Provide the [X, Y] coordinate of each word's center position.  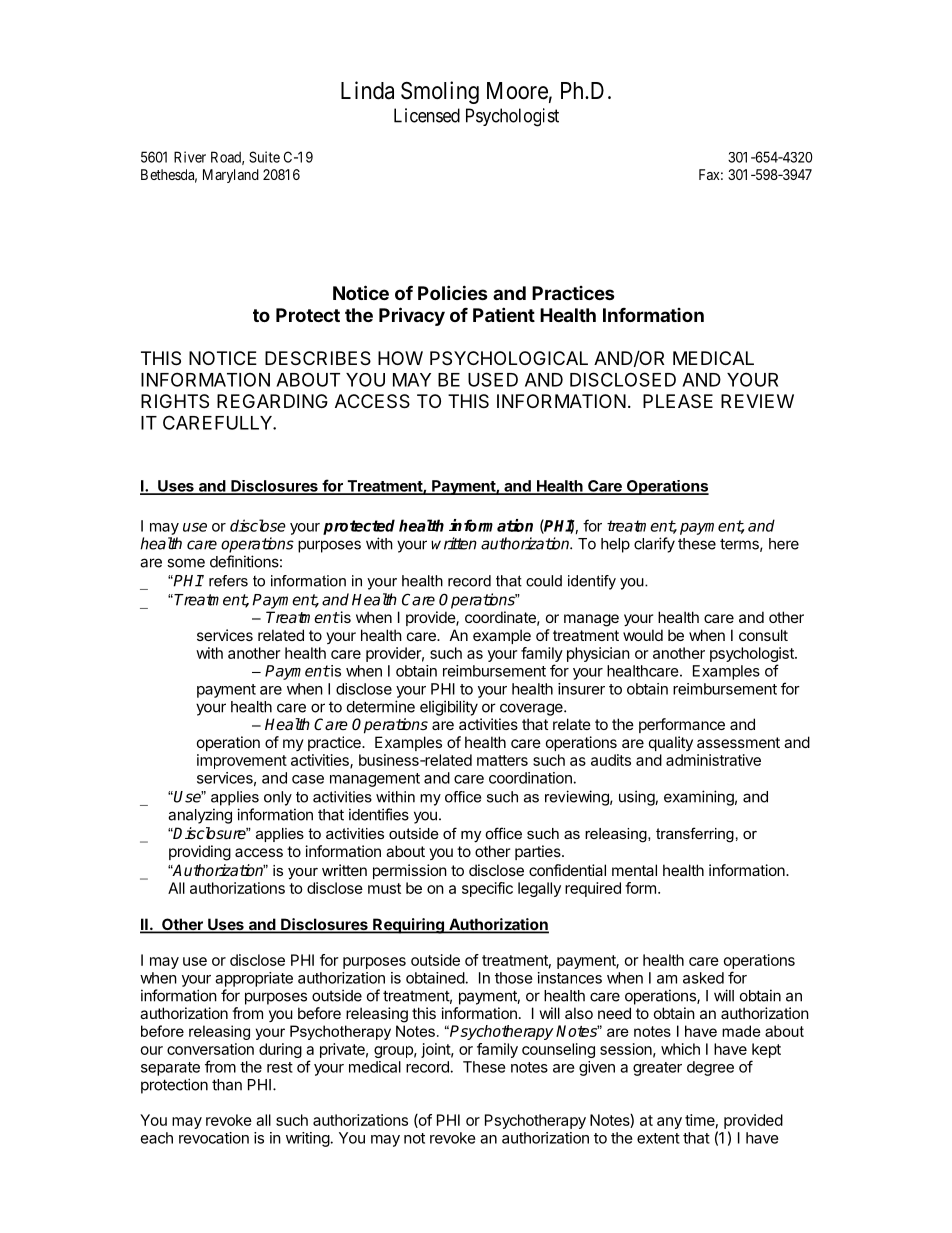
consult [763, 635]
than [227, 1085]
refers [228, 581]
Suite [264, 157]
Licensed [427, 115]
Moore [517, 91]
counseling [558, 1050]
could [544, 581]
